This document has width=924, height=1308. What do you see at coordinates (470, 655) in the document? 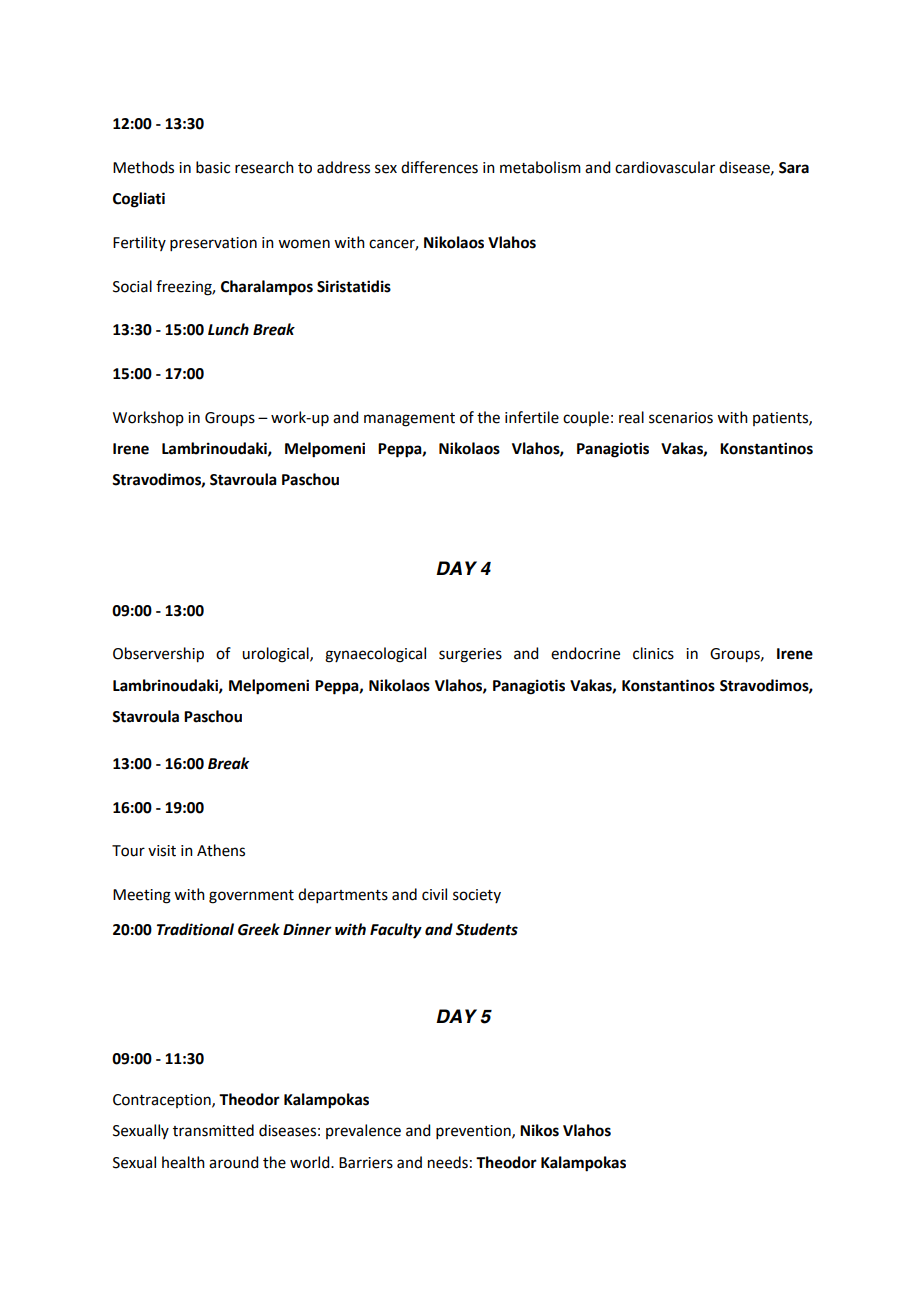
I see `surgeries` at bounding box center [470, 655].
